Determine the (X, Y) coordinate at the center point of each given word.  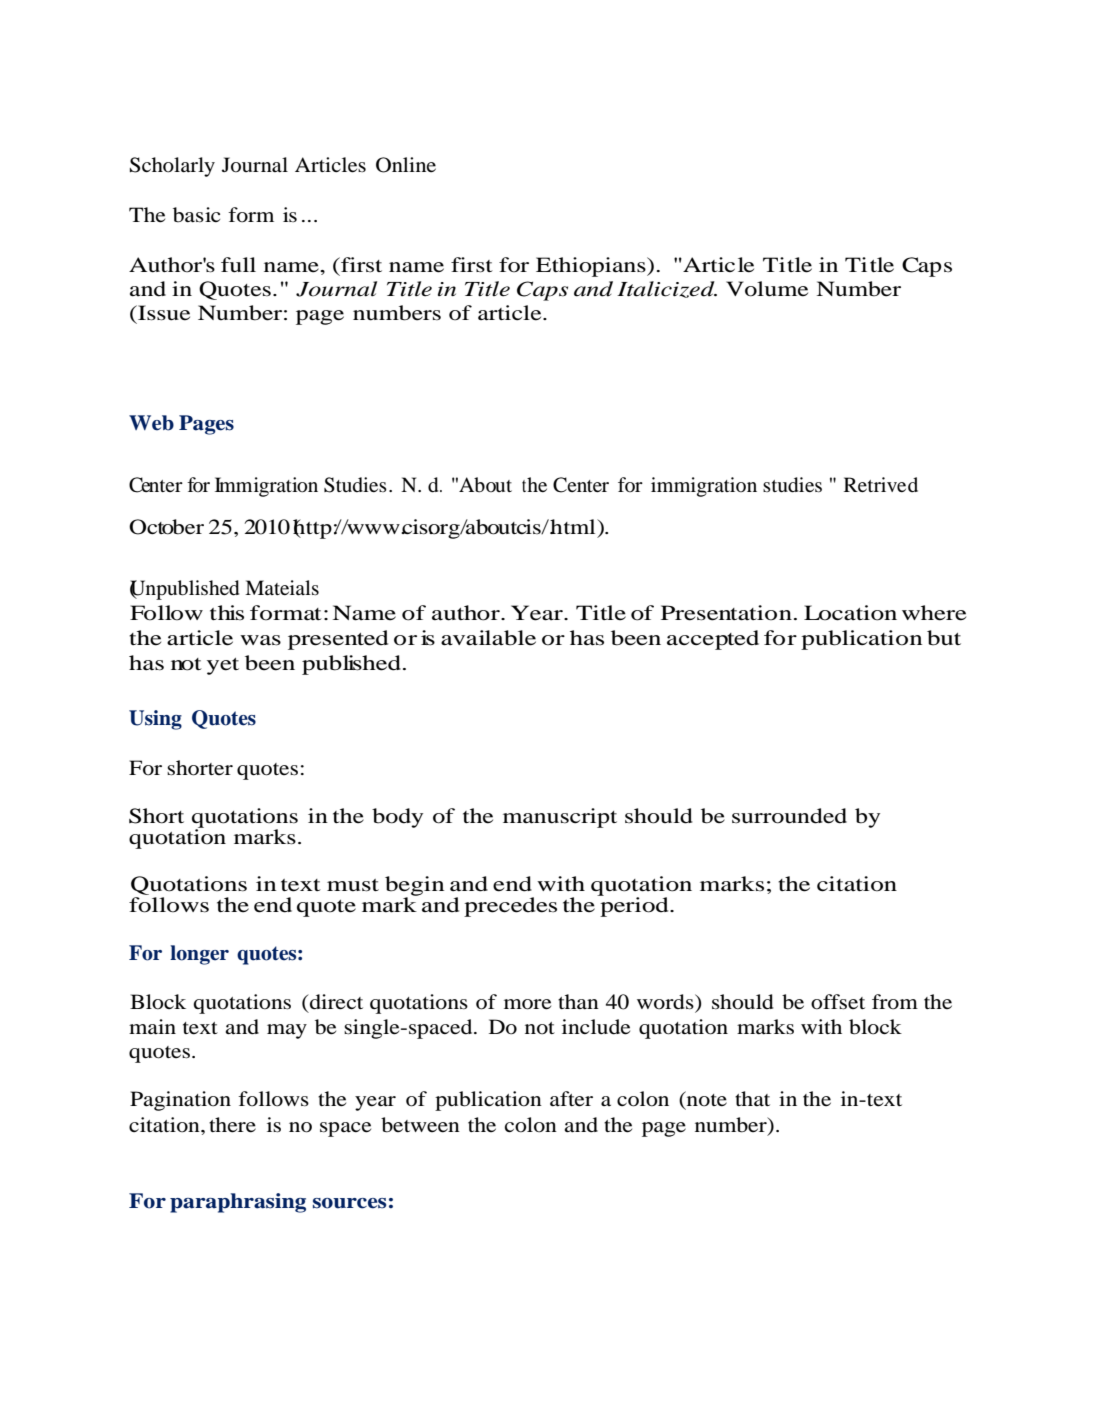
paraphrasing (238, 1203)
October (166, 527)
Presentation (726, 613)
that (752, 1098)
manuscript (560, 818)
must (353, 885)
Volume (767, 289)
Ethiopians (592, 267)
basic (196, 215)
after (571, 1099)
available (488, 638)
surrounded (789, 816)
